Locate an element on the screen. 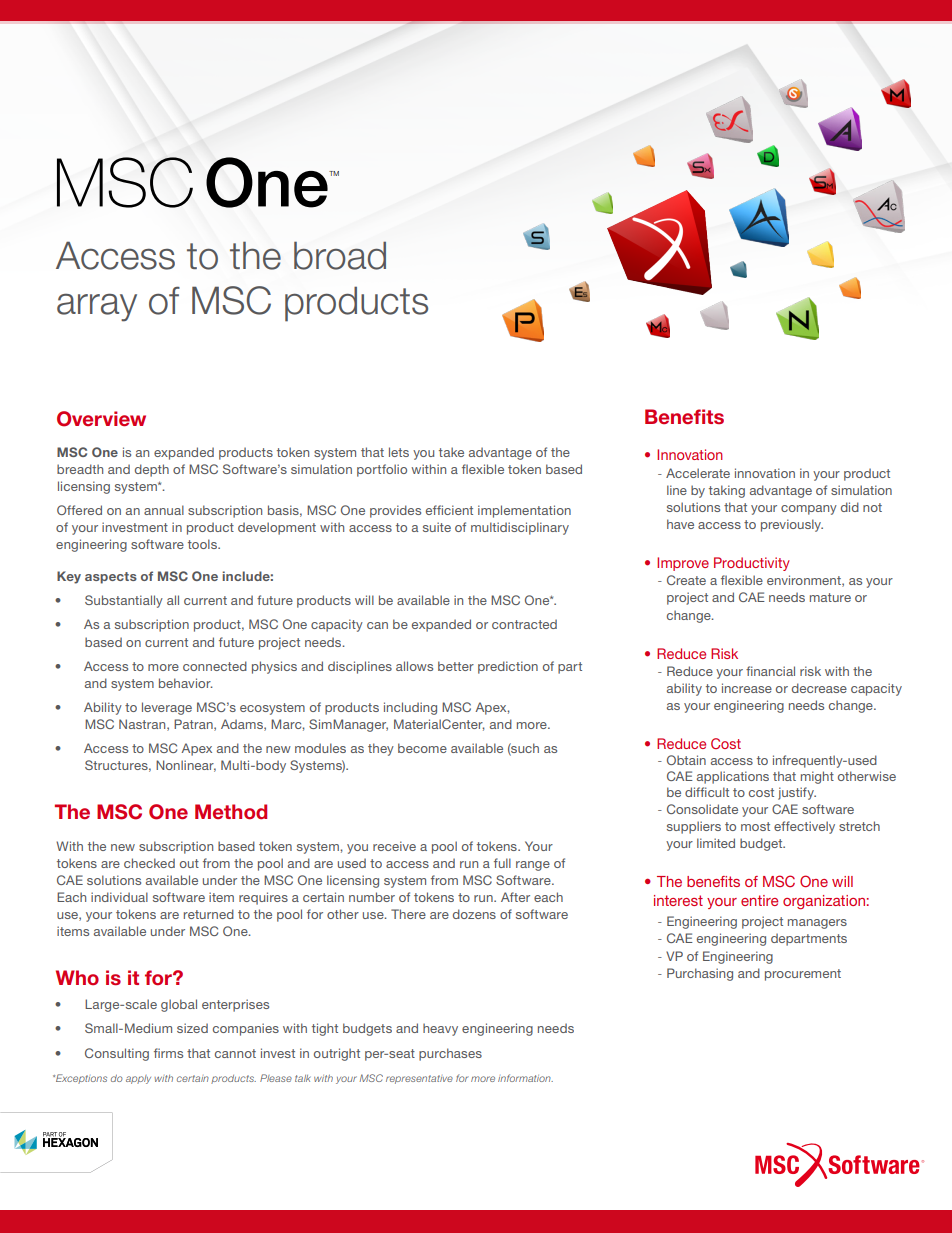 The height and width of the screenshot is (1233, 952). take is located at coordinates (451, 452).
